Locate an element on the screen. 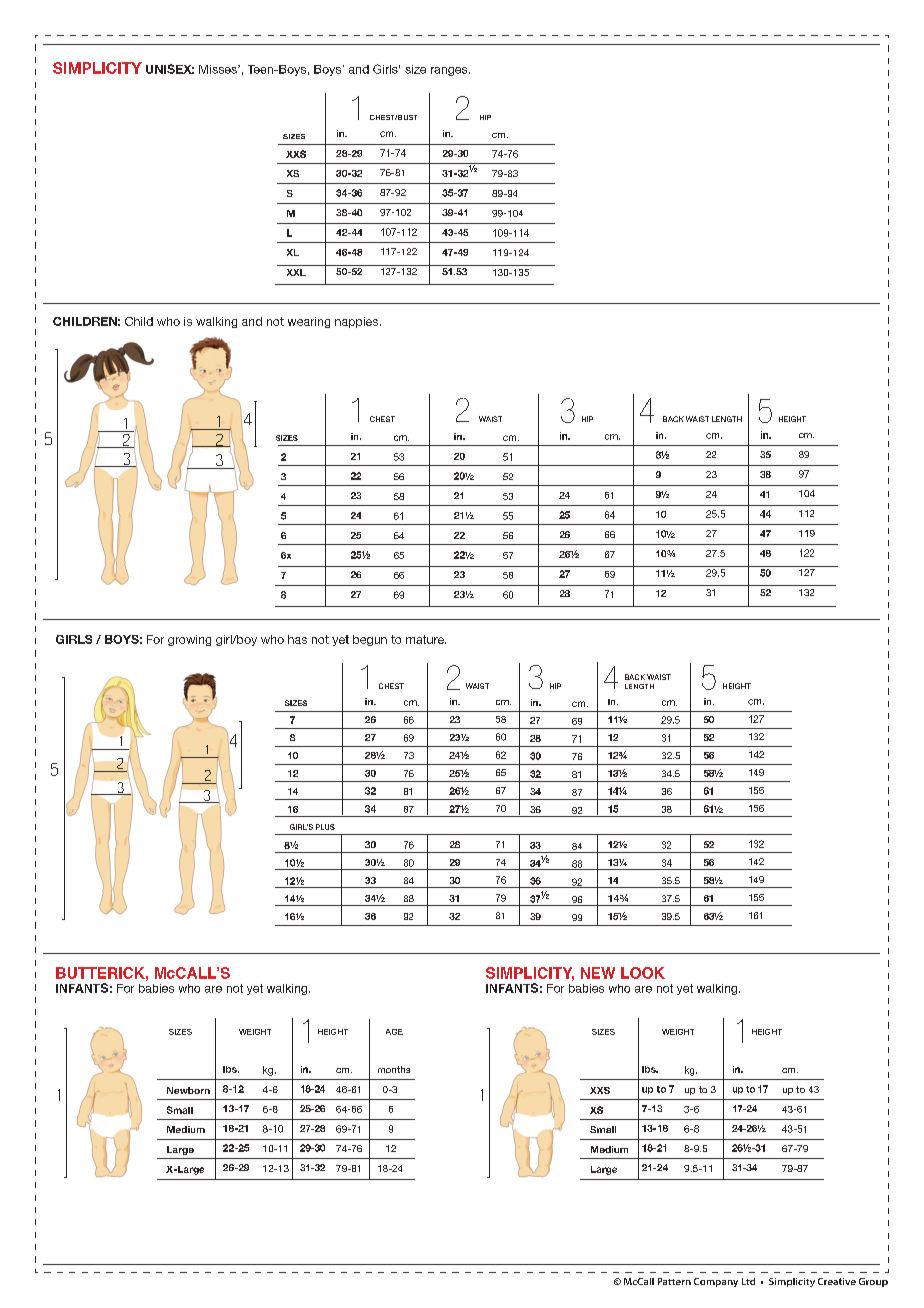  nappies is located at coordinates (358, 322).
